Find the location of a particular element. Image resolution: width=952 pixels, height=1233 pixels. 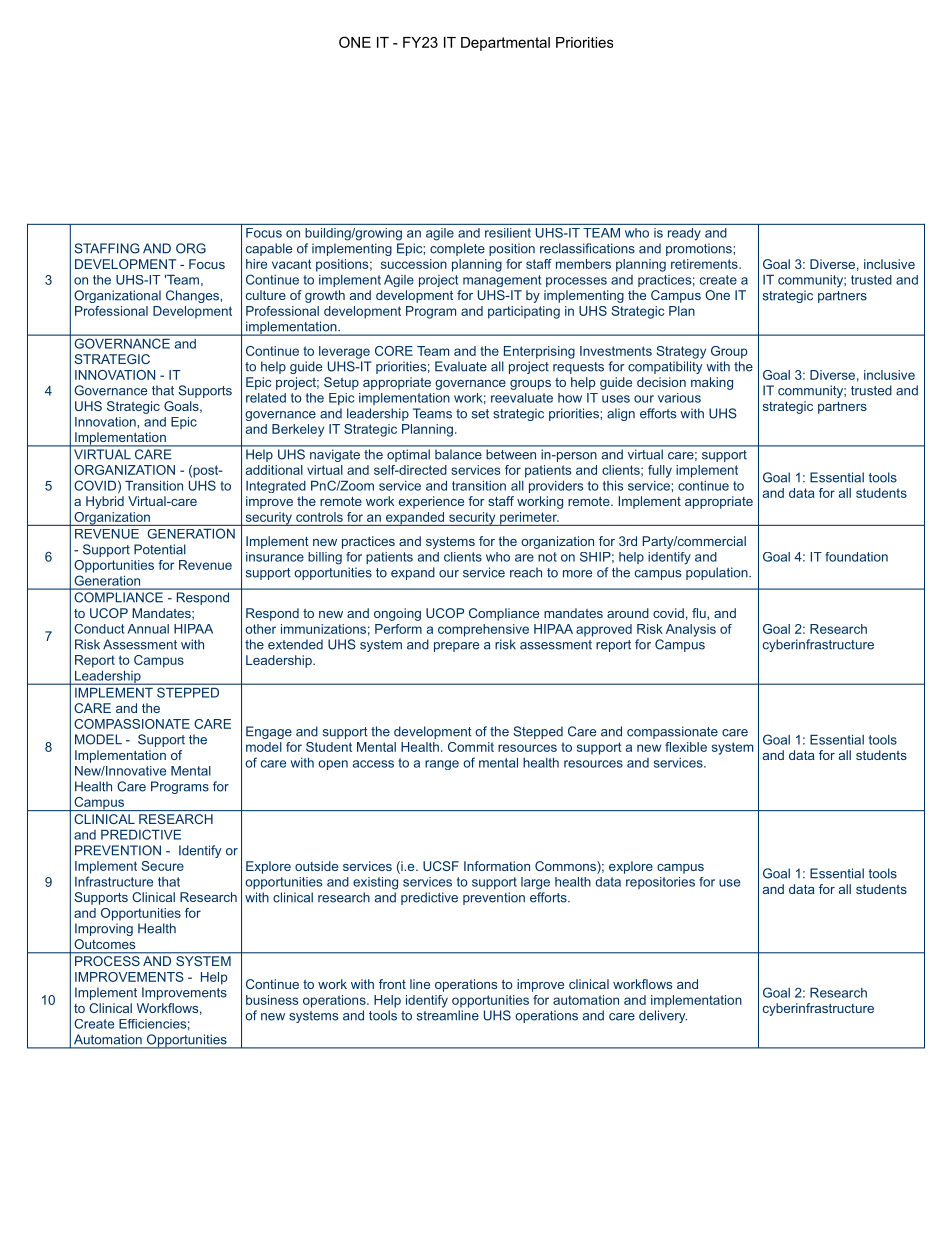

hire is located at coordinates (256, 264).
